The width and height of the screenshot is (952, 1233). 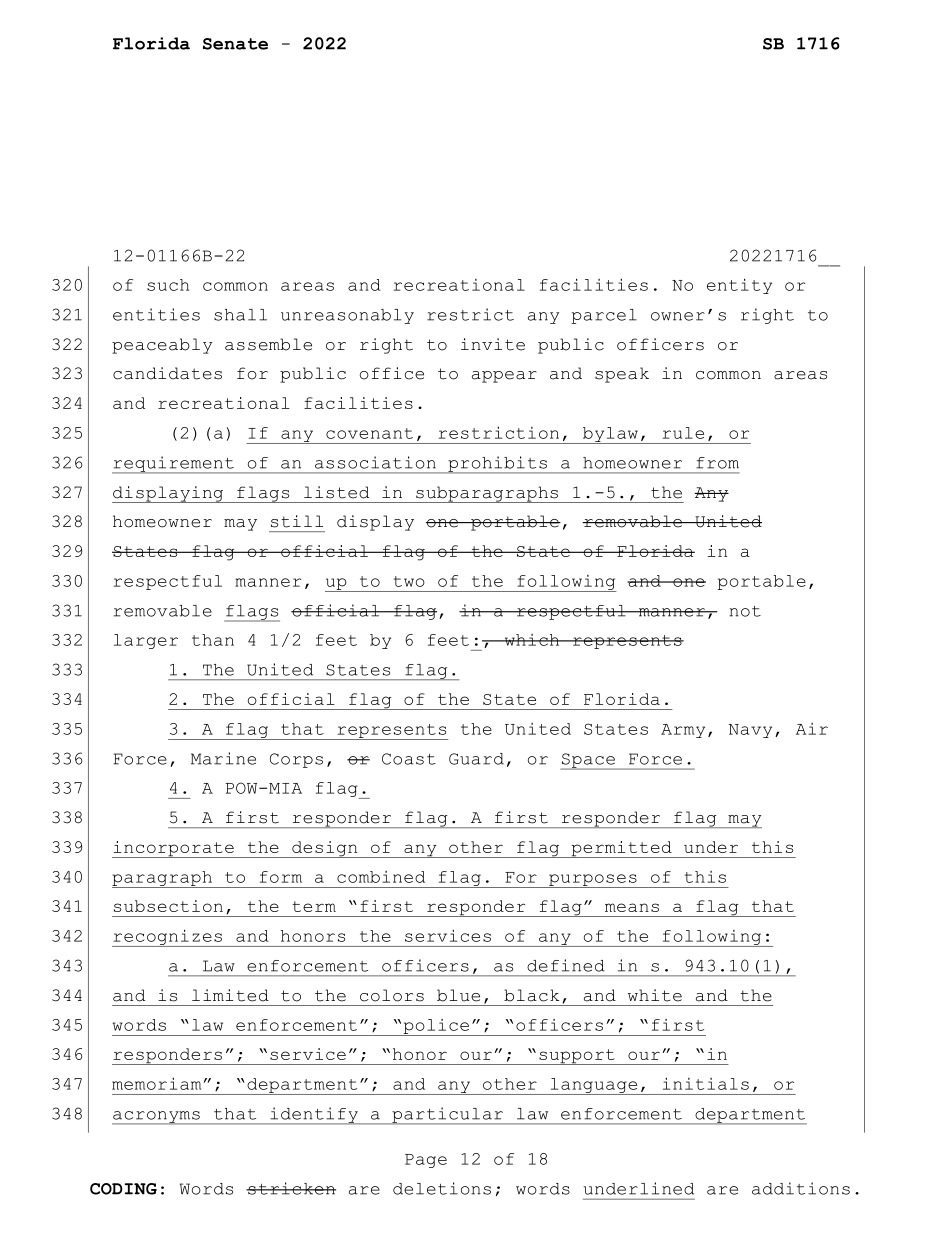 What do you see at coordinates (347, 316) in the screenshot?
I see `unreasonably` at bounding box center [347, 316].
